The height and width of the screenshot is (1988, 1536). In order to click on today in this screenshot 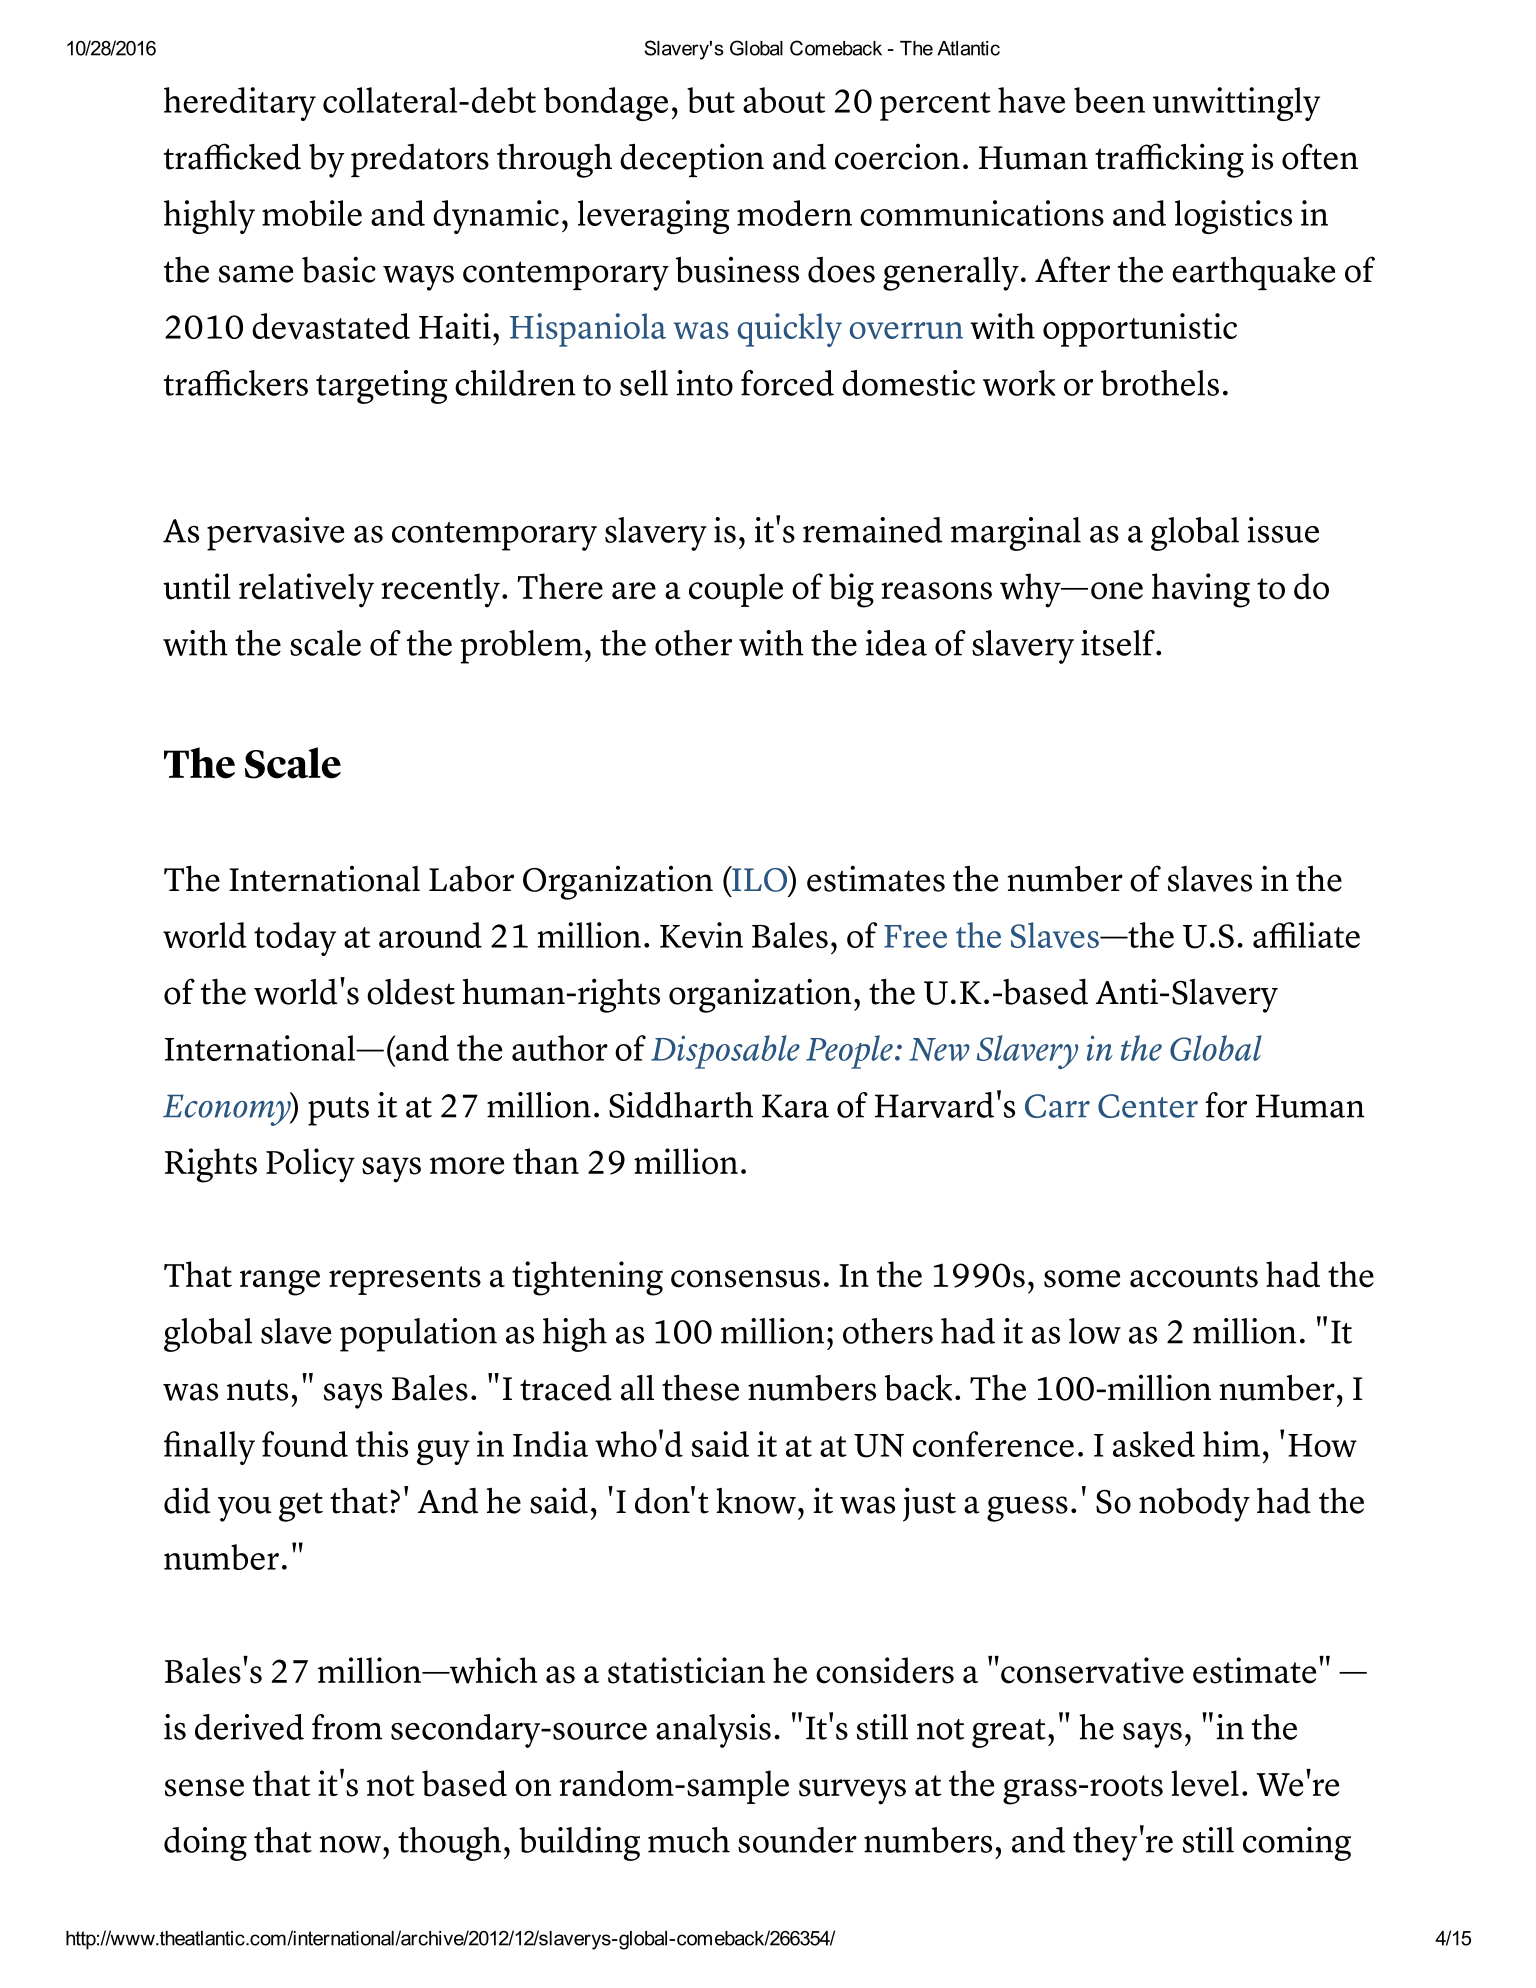, I will do `click(295, 939)`.
